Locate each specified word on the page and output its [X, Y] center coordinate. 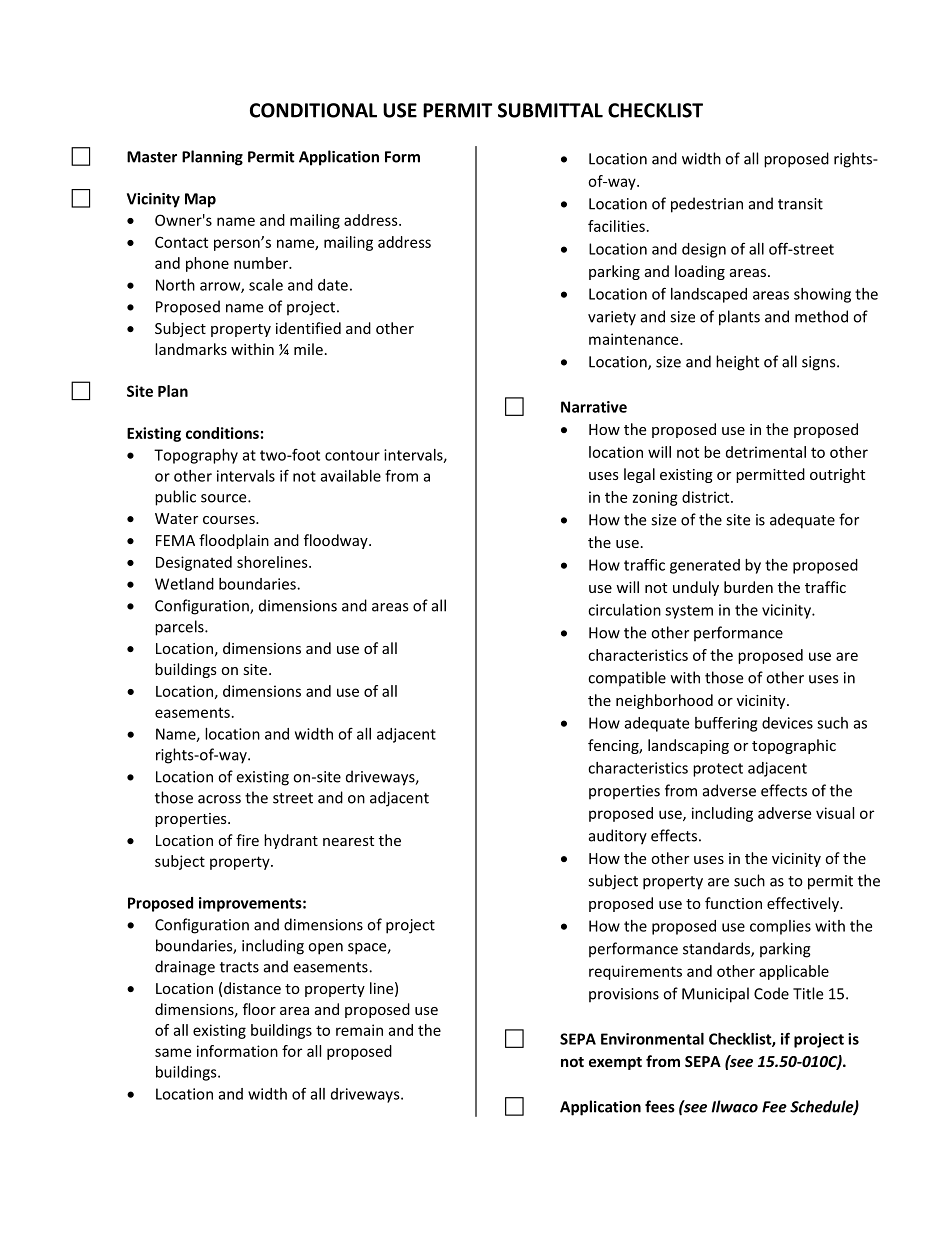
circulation [624, 610]
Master [152, 157]
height [737, 363]
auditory [618, 837]
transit [800, 204]
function [733, 903]
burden [748, 587]
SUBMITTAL [550, 110]
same [173, 1052]
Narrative [594, 407]
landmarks [191, 349]
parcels [180, 628]
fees [660, 1106]
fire [247, 840]
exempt [615, 1063]
